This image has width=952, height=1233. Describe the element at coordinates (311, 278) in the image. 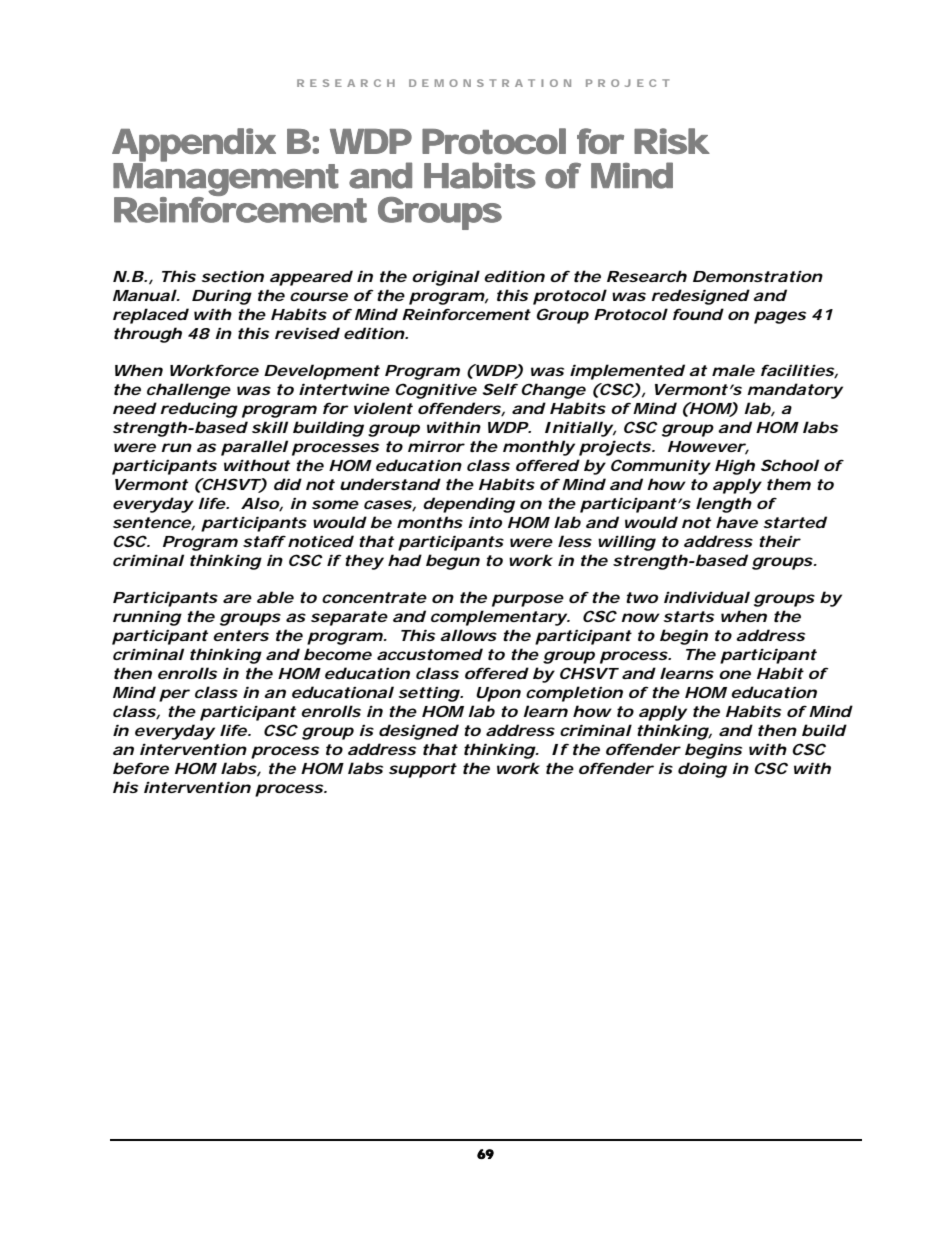

I see `appeared` at that location.
